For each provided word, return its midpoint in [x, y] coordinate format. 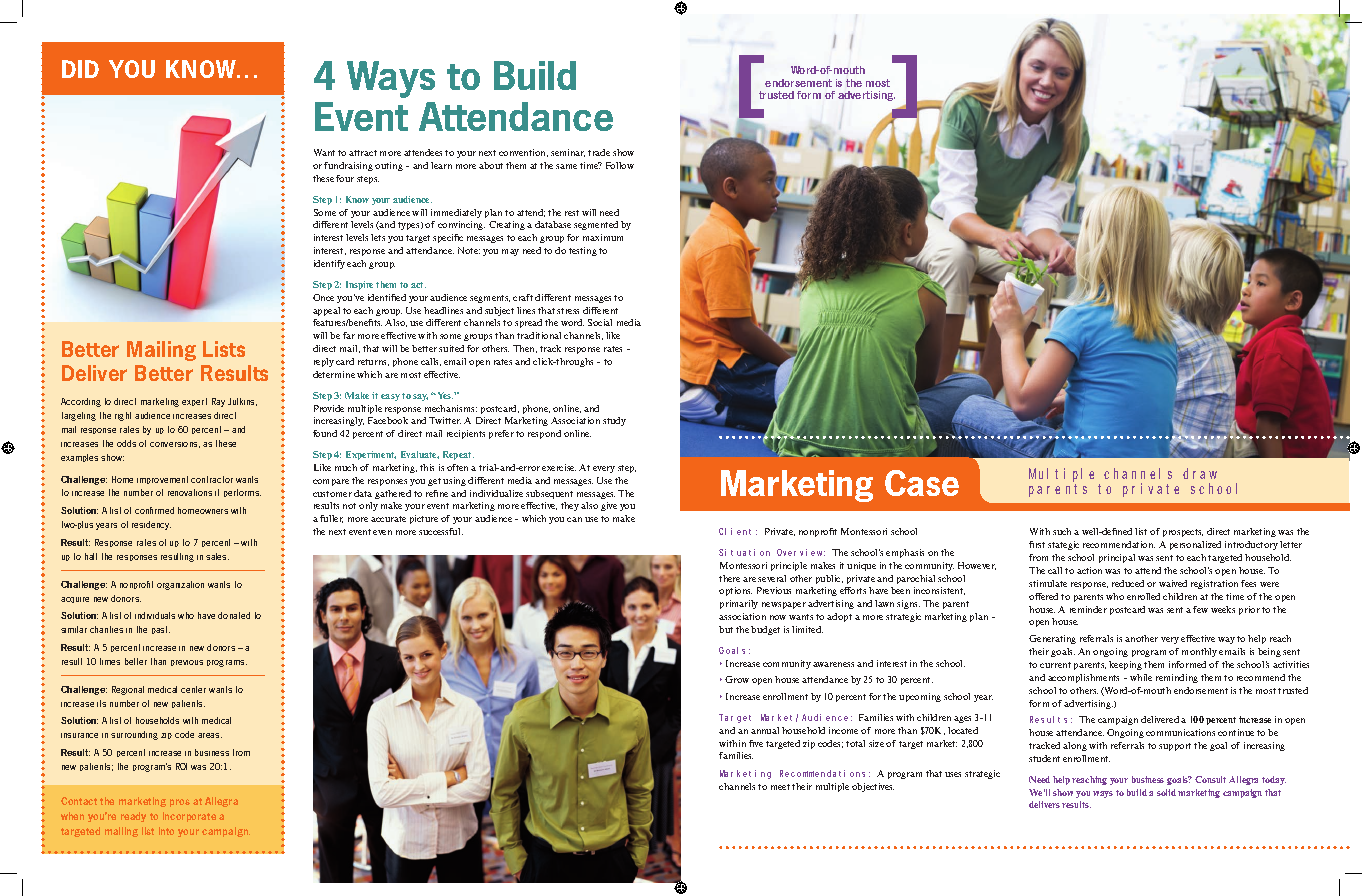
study [614, 421]
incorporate [189, 817]
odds [126, 443]
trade [599, 152]
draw [1200, 473]
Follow [620, 165]
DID [80, 69]
